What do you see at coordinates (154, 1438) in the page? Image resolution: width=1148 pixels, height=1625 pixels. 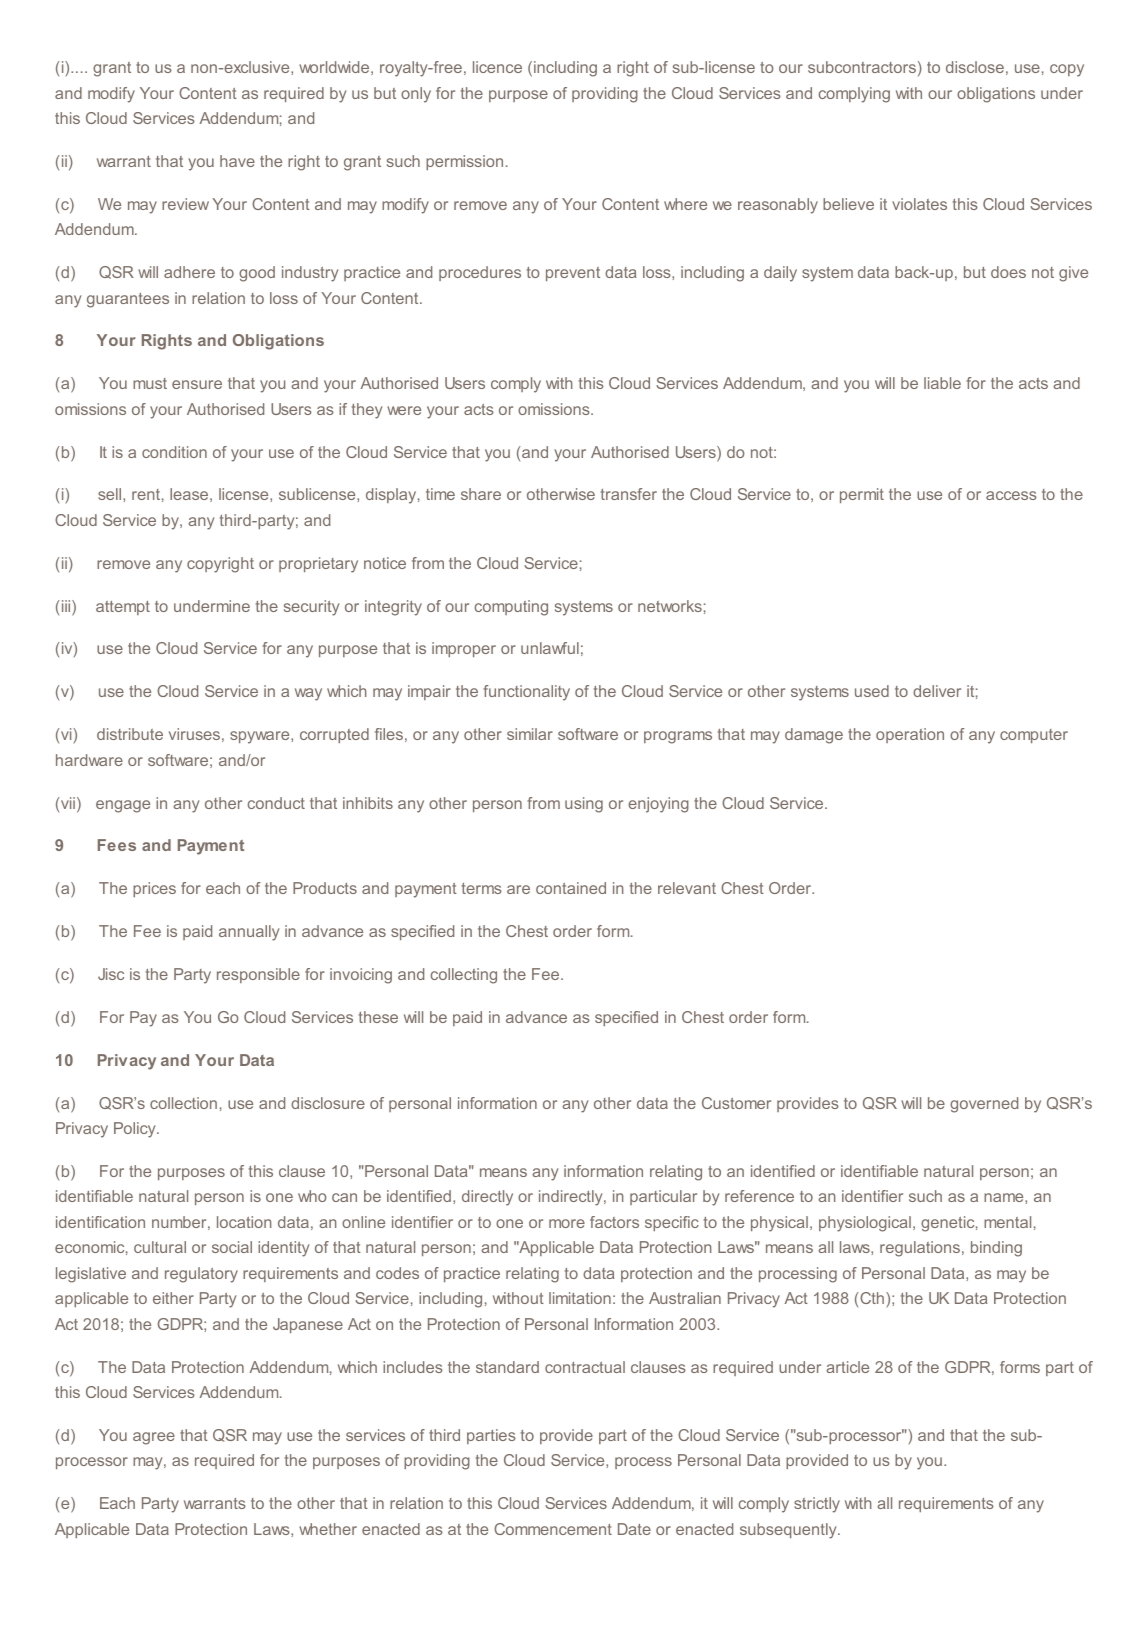 I see `agree` at bounding box center [154, 1438].
